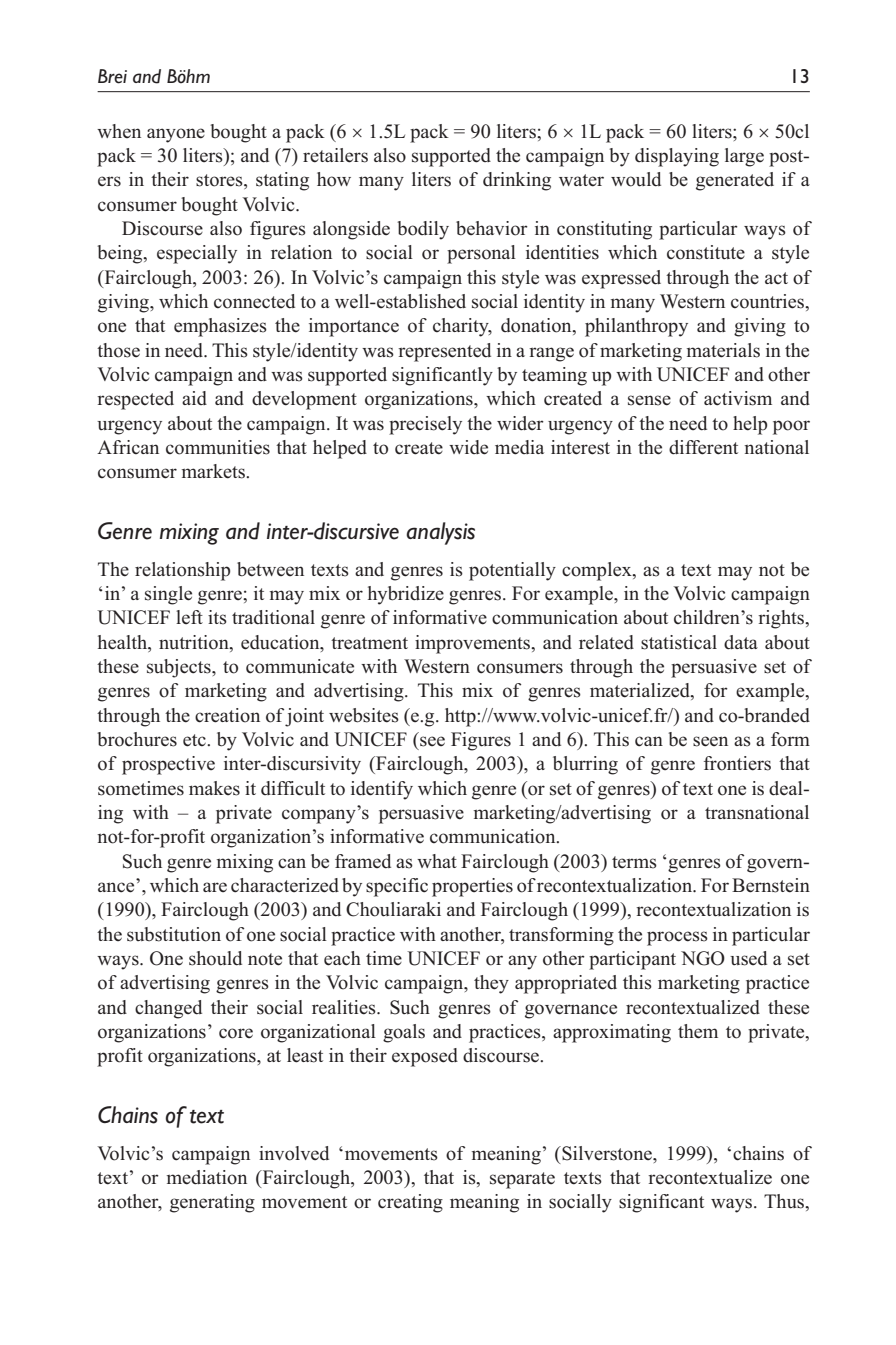 The image size is (896, 1345). Describe the element at coordinates (195, 642) in the image. I see `nutrition` at that location.
